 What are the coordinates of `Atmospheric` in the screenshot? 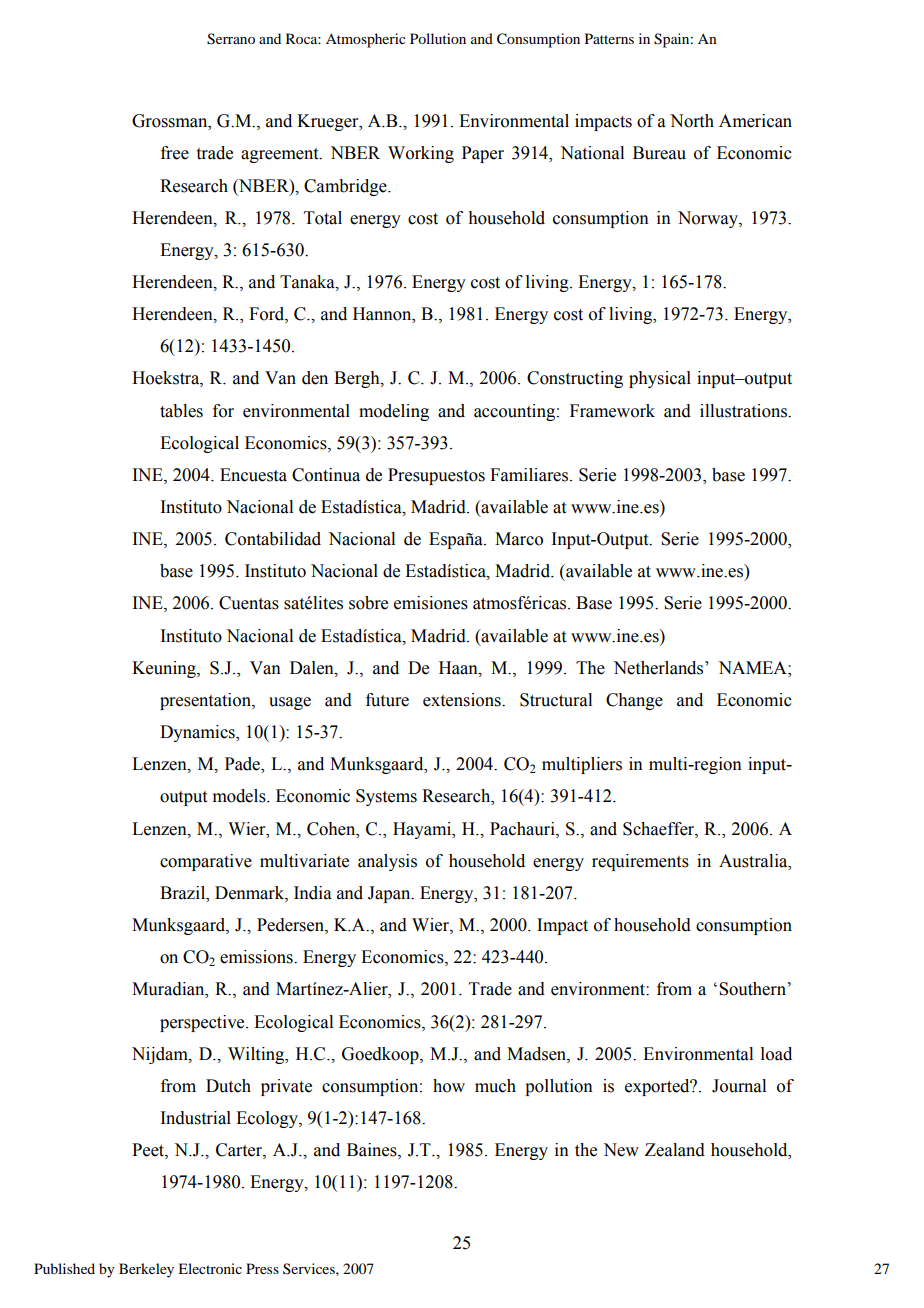 It's located at (366, 40).
